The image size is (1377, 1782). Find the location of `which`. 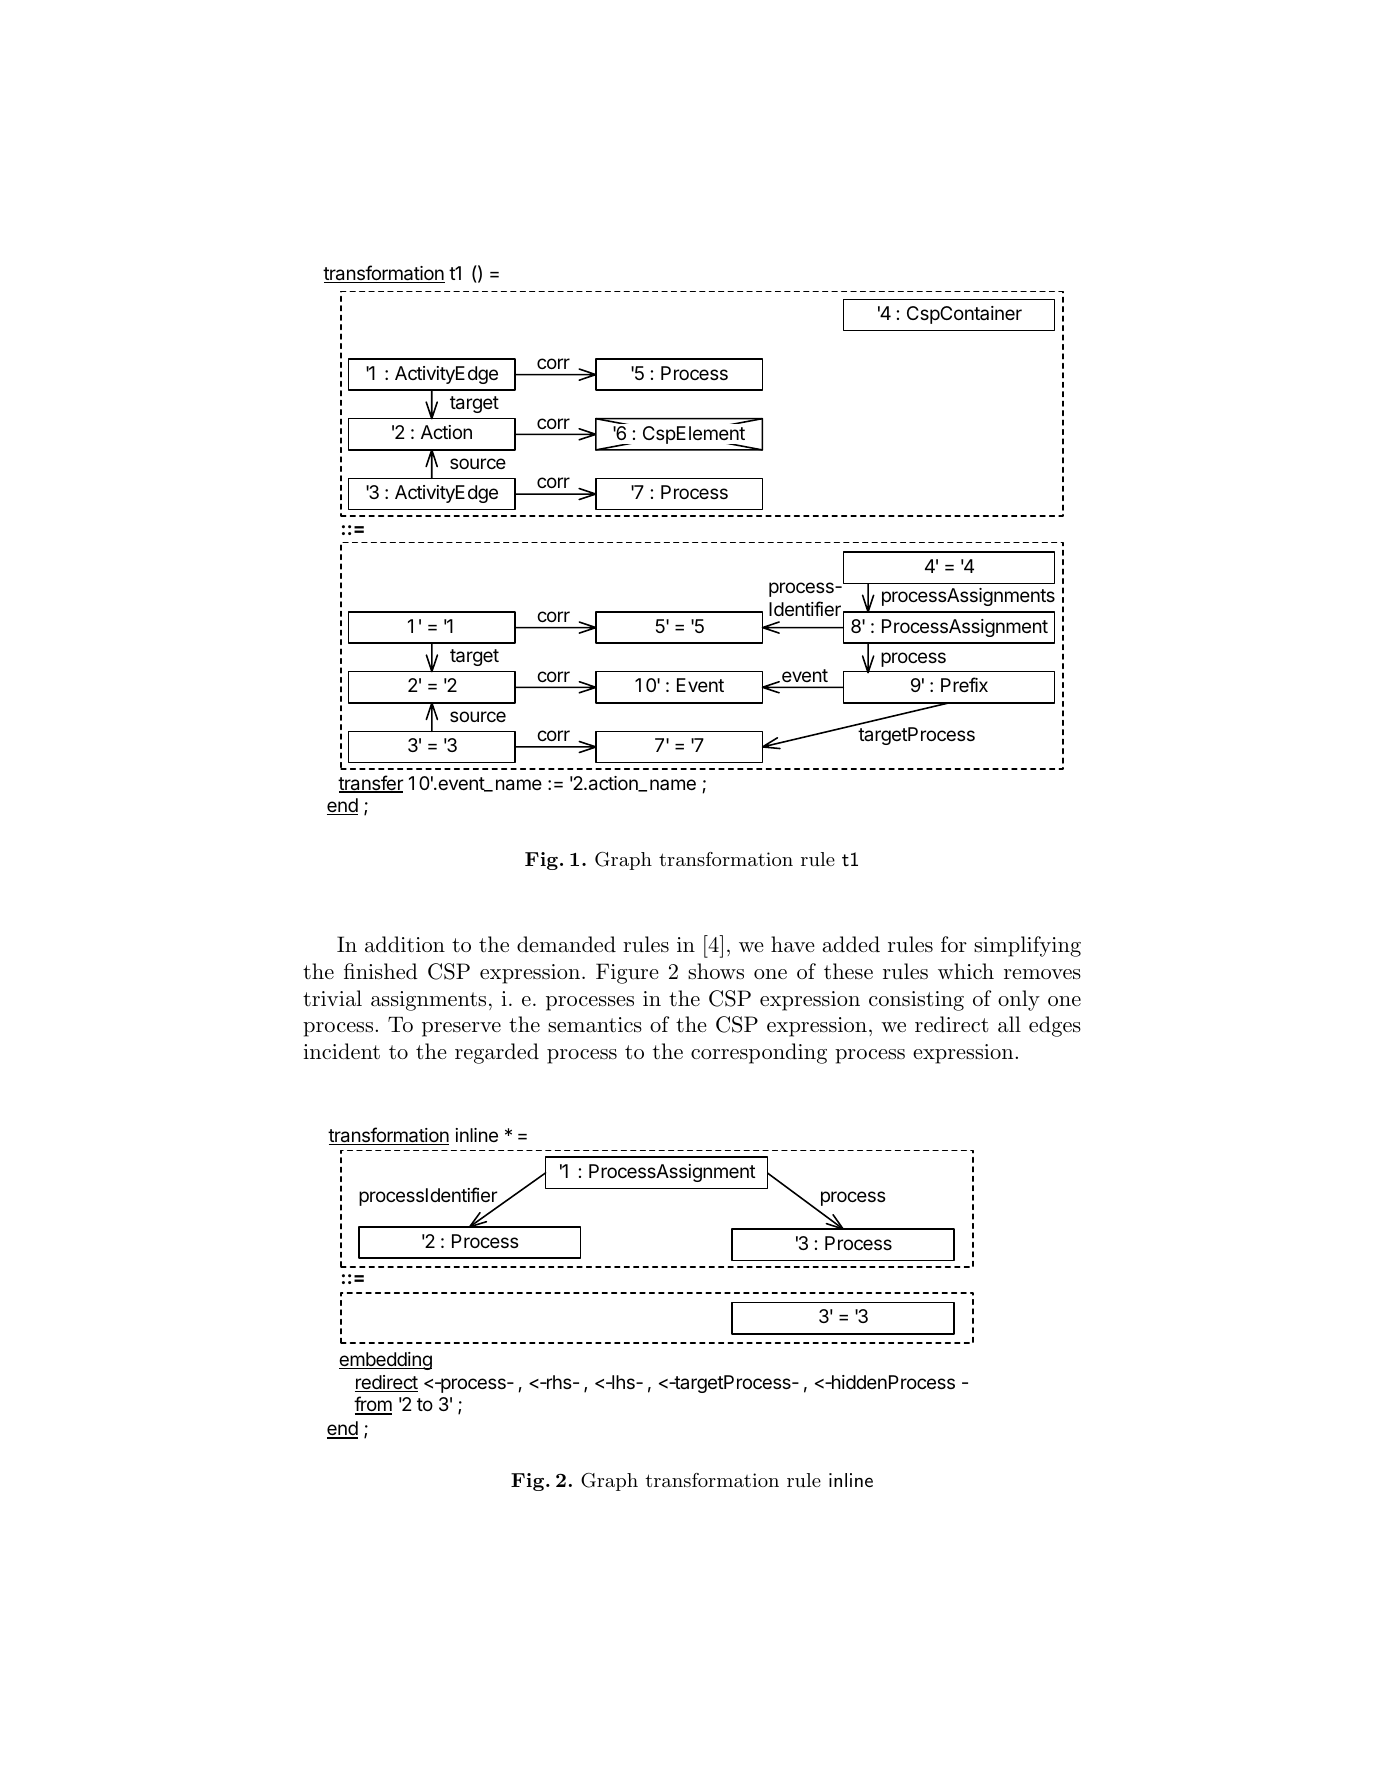

which is located at coordinates (966, 971).
